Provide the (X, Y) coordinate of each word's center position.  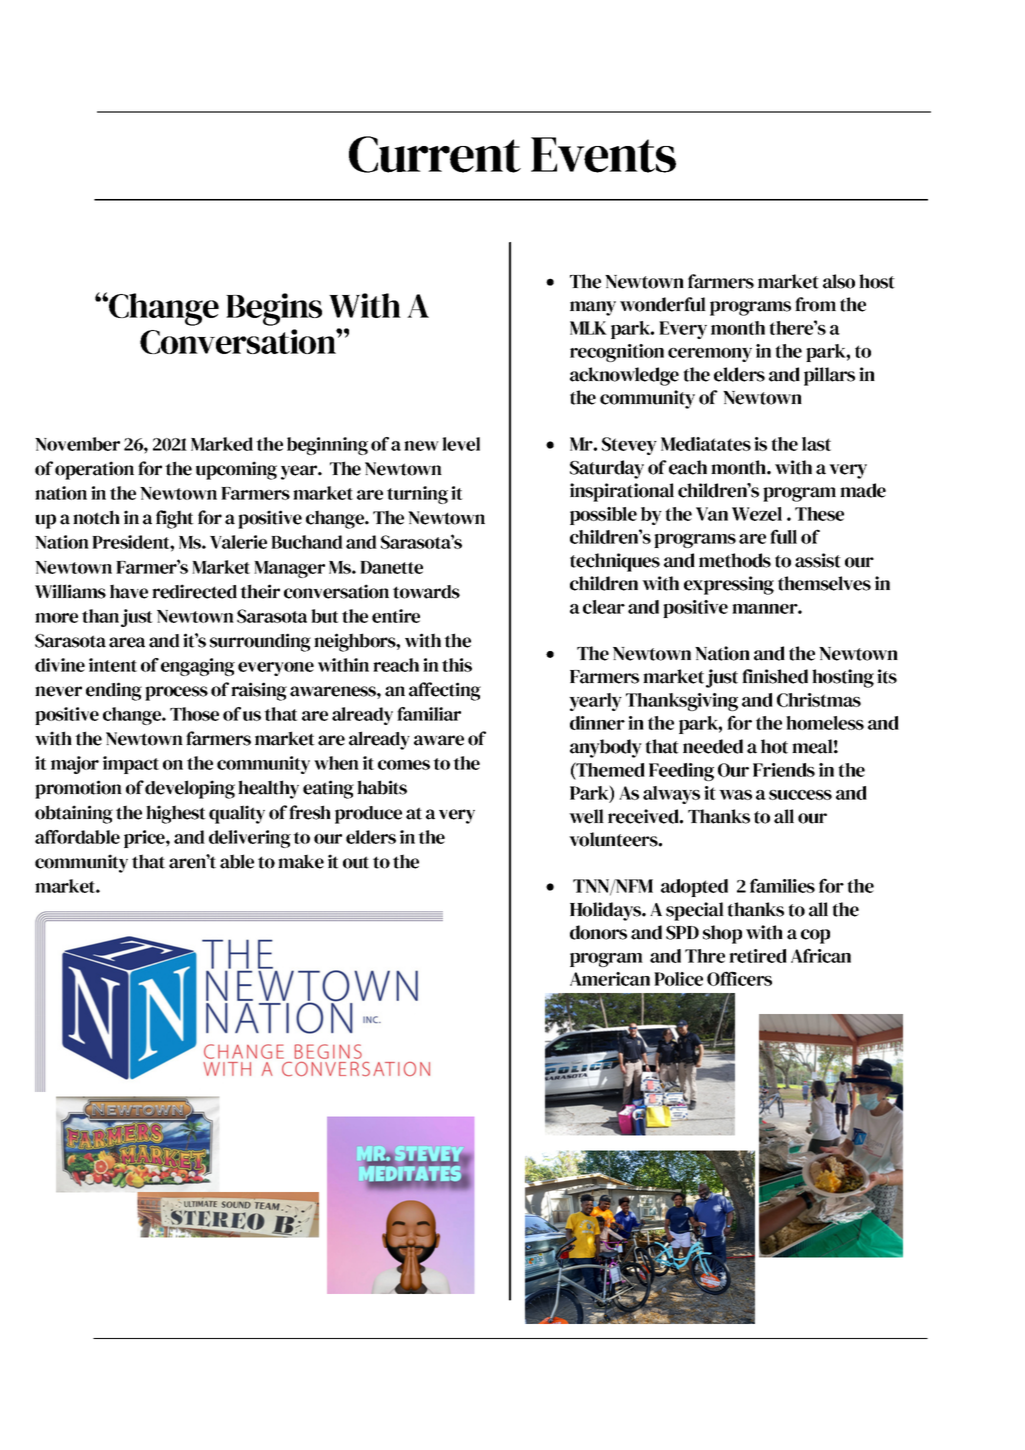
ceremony (710, 355)
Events (603, 155)
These (819, 514)
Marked (222, 444)
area (127, 642)
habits (382, 787)
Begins (274, 309)
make (301, 861)
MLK (588, 328)
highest (176, 814)
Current (435, 154)
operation (94, 470)
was (735, 795)
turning (417, 495)
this (457, 665)
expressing (729, 585)
